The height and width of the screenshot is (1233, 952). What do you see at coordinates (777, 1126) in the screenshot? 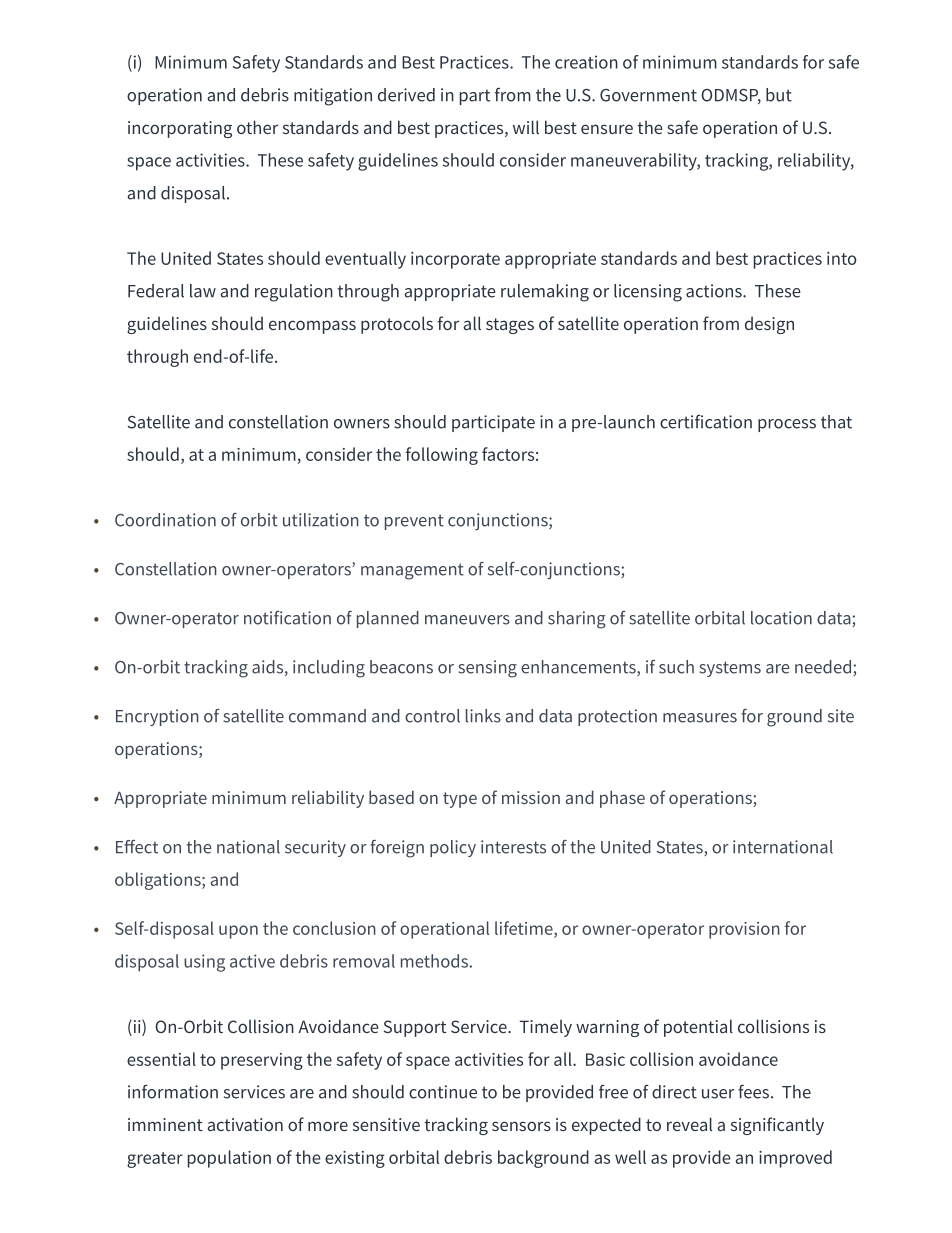
I see `significantly` at bounding box center [777, 1126].
